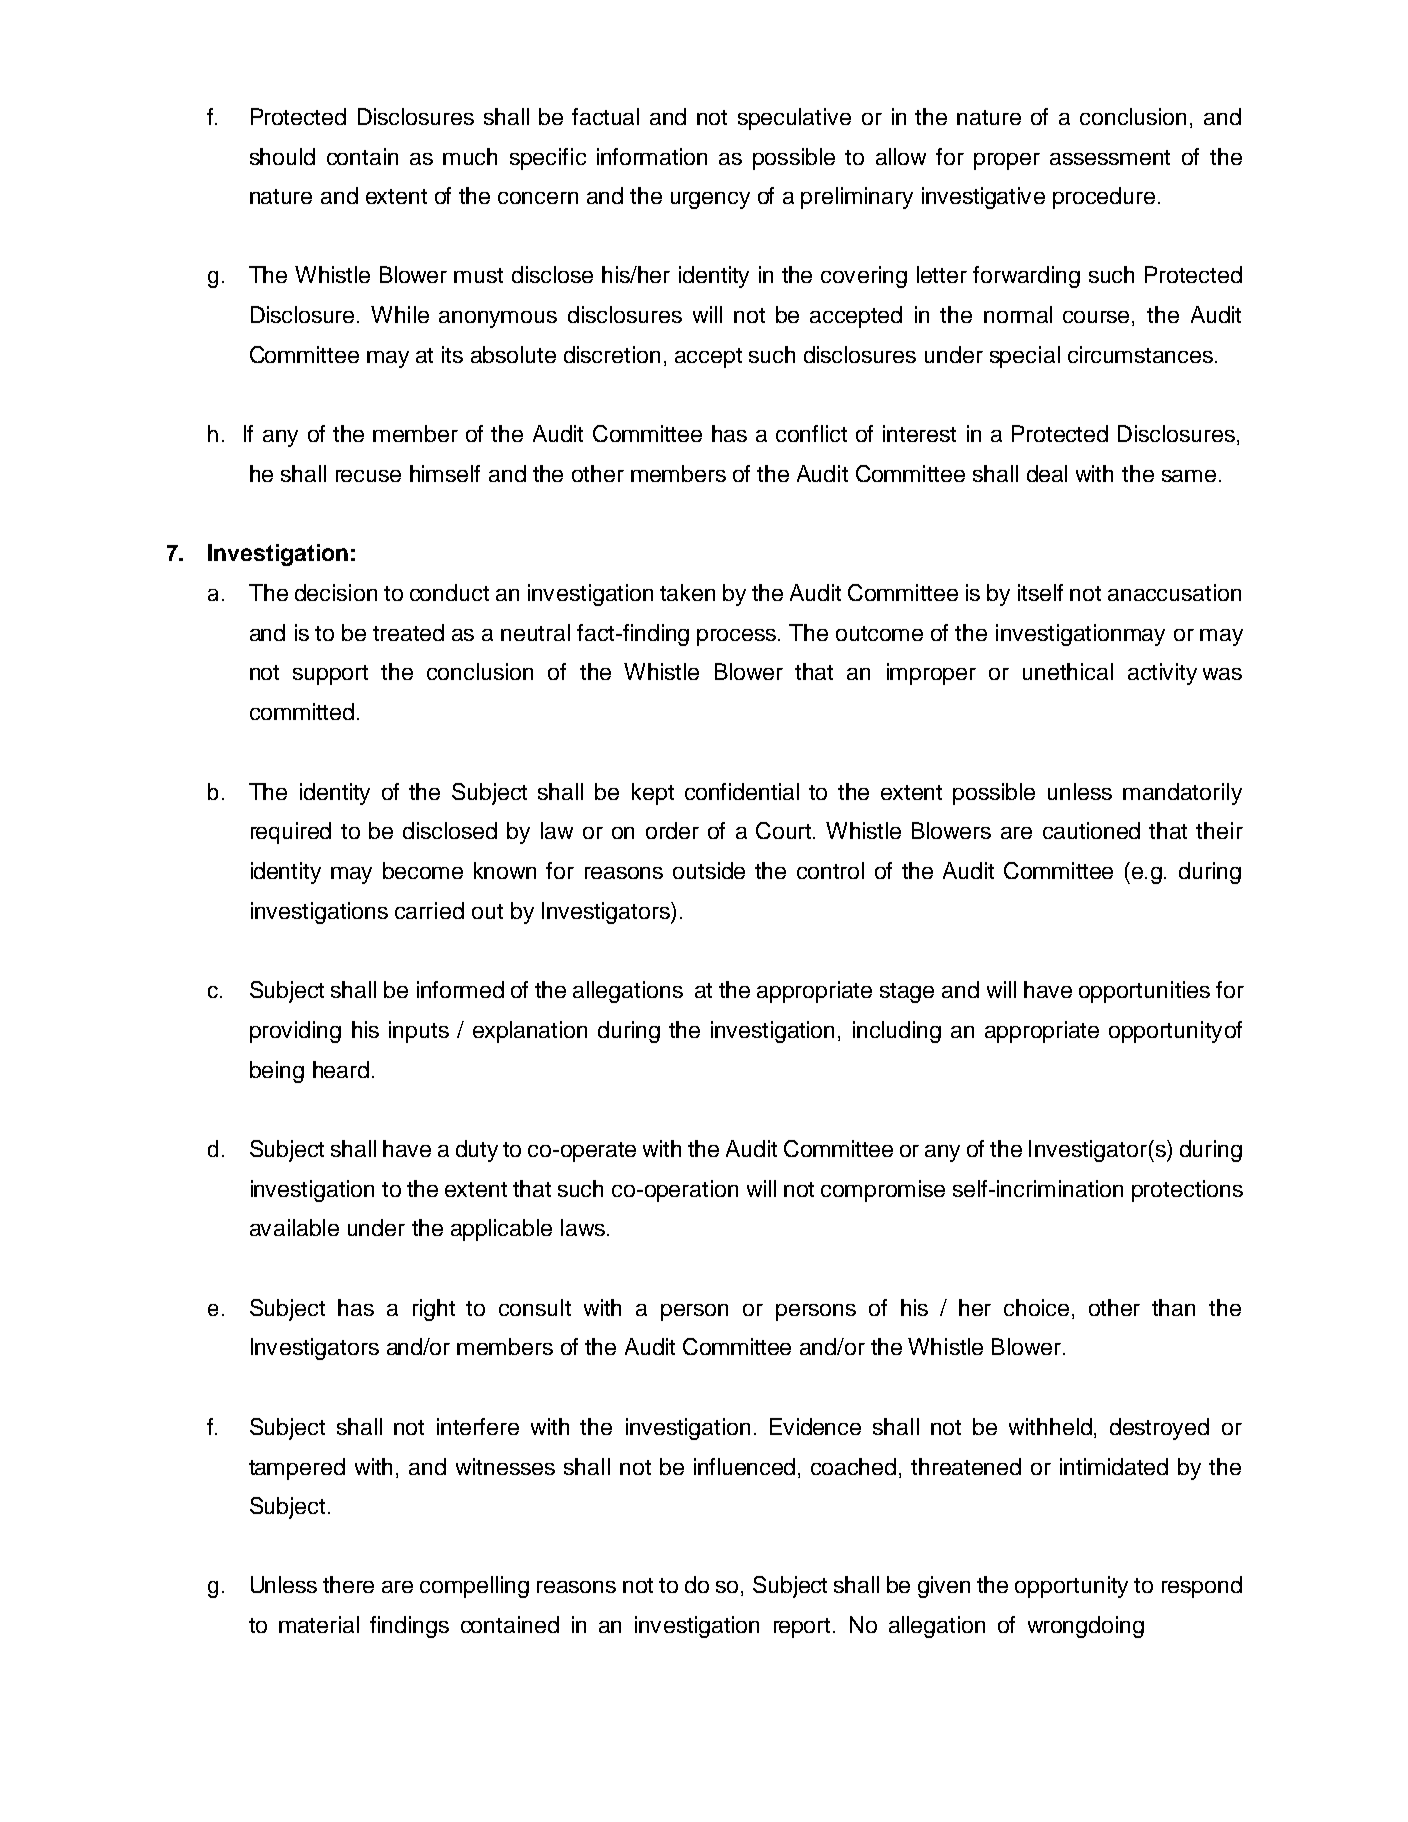 The height and width of the screenshot is (1822, 1408). I want to click on should, so click(282, 156).
